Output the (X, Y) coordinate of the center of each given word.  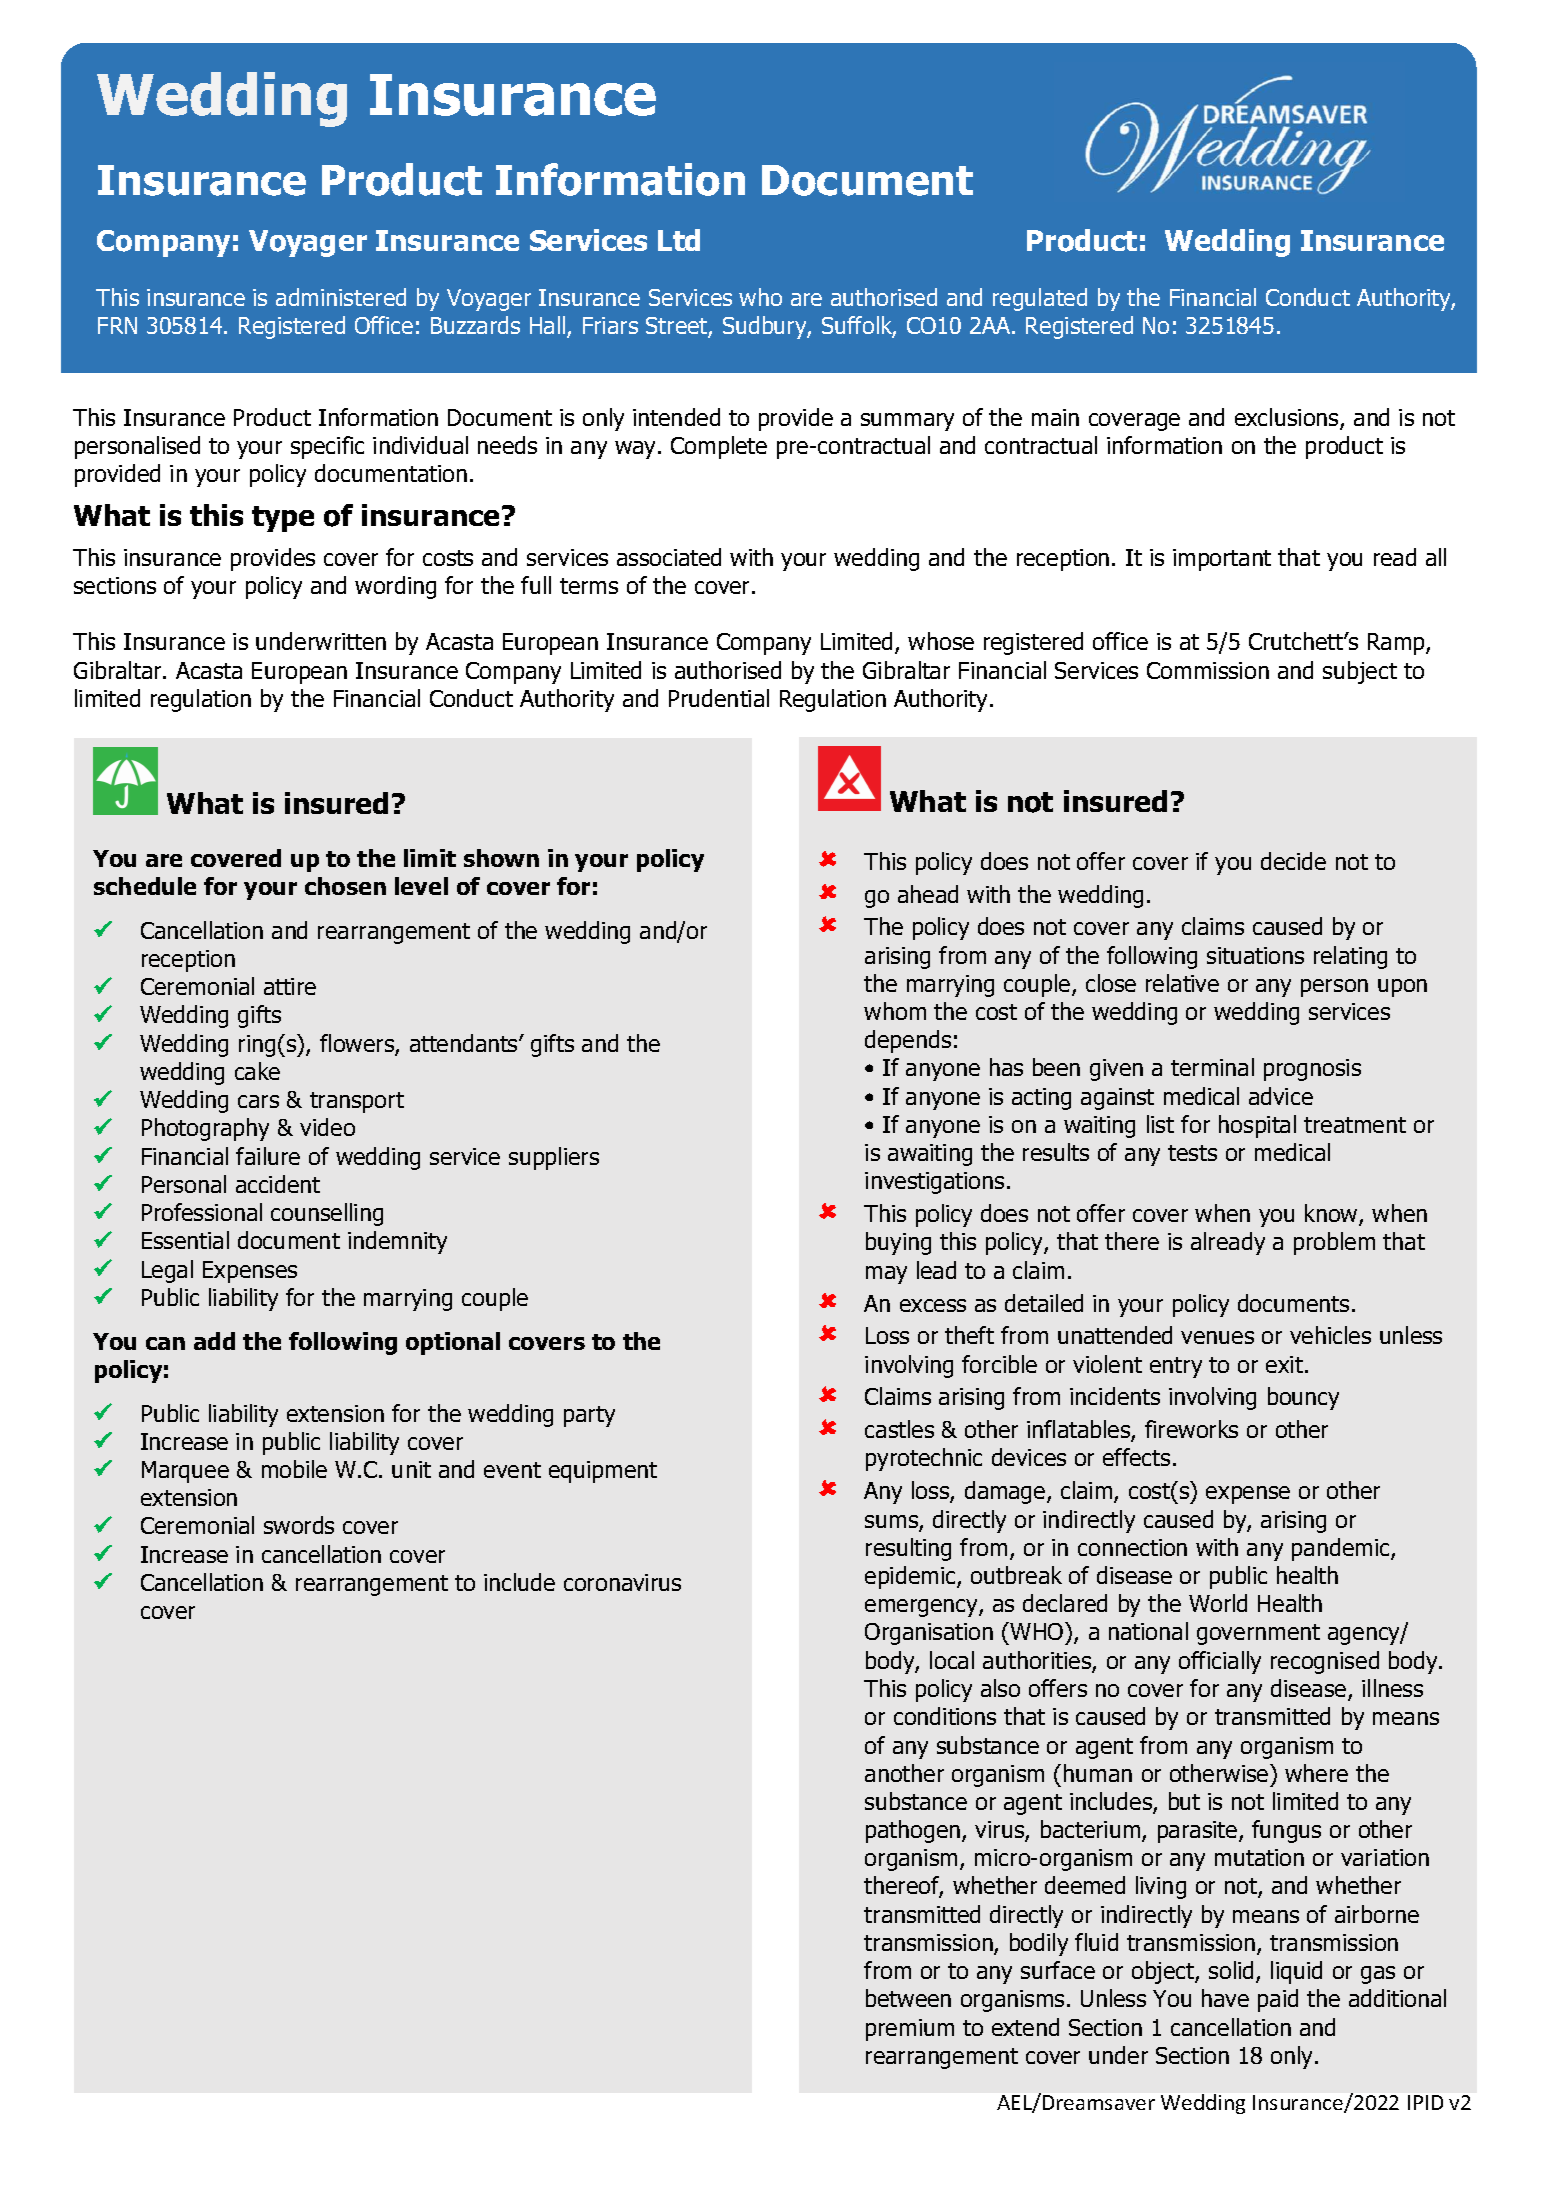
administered (341, 297)
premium (910, 2030)
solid (1233, 1972)
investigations (934, 1183)
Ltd (679, 240)
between (908, 1998)
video (327, 1127)
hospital (1257, 1126)
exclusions (1288, 418)
